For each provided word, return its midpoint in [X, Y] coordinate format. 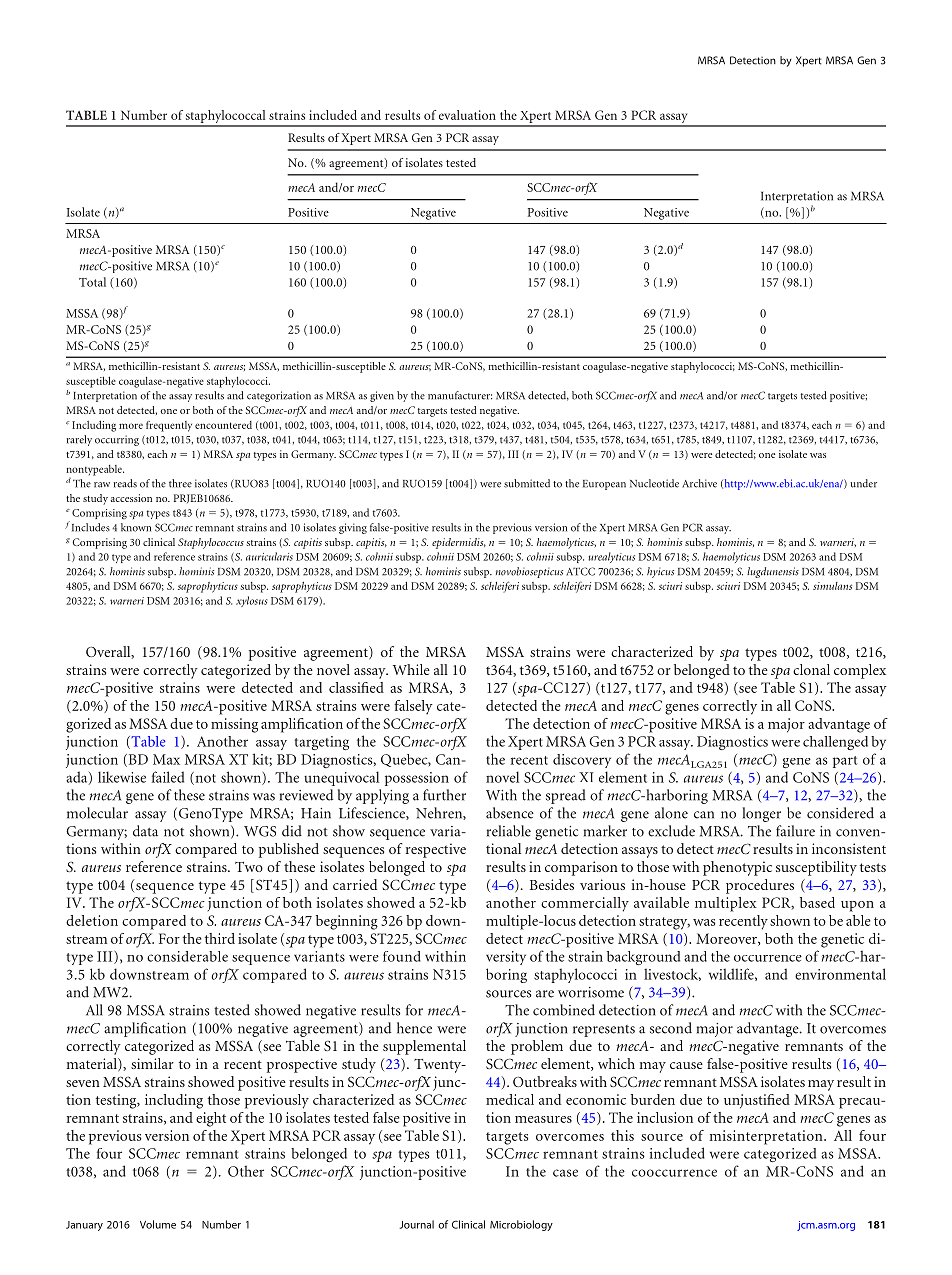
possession [417, 779]
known [136, 527]
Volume [158, 1224]
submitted [527, 483]
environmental [840, 974]
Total [92, 282]
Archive [699, 483]
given [382, 396]
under [863, 483]
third [220, 938]
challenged [835, 743]
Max [166, 759]
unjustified [757, 1101]
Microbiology [521, 1225]
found [402, 956]
